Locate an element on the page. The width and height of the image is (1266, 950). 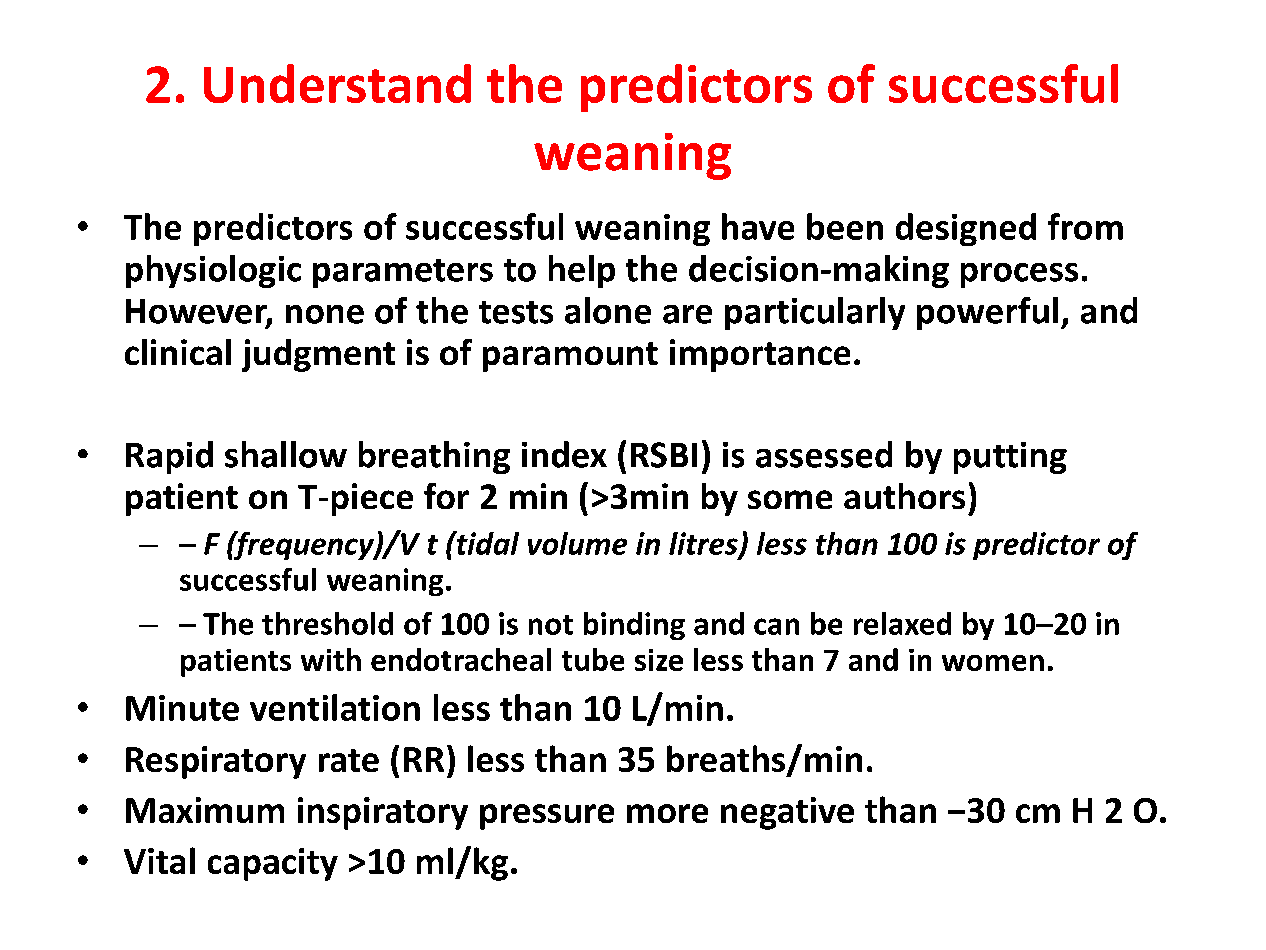
have is located at coordinates (758, 226).
